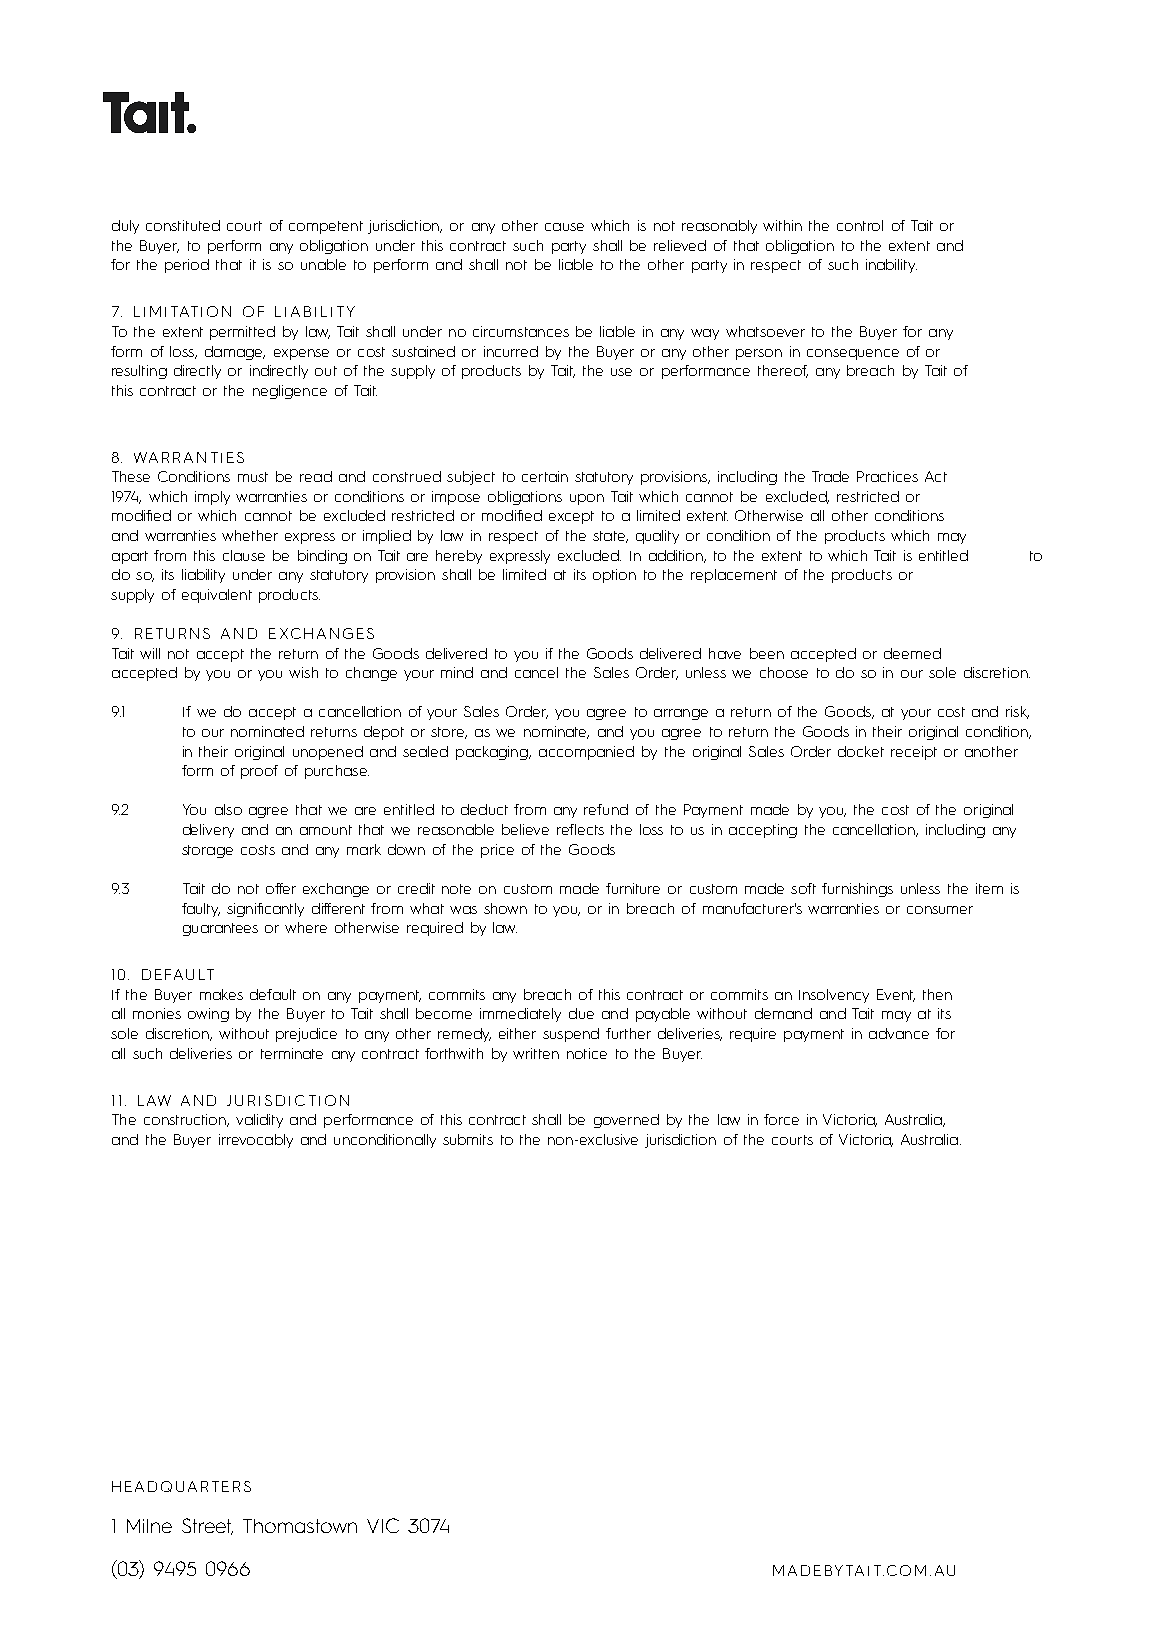  Describe the element at coordinates (564, 227) in the document. I see `cause` at that location.
